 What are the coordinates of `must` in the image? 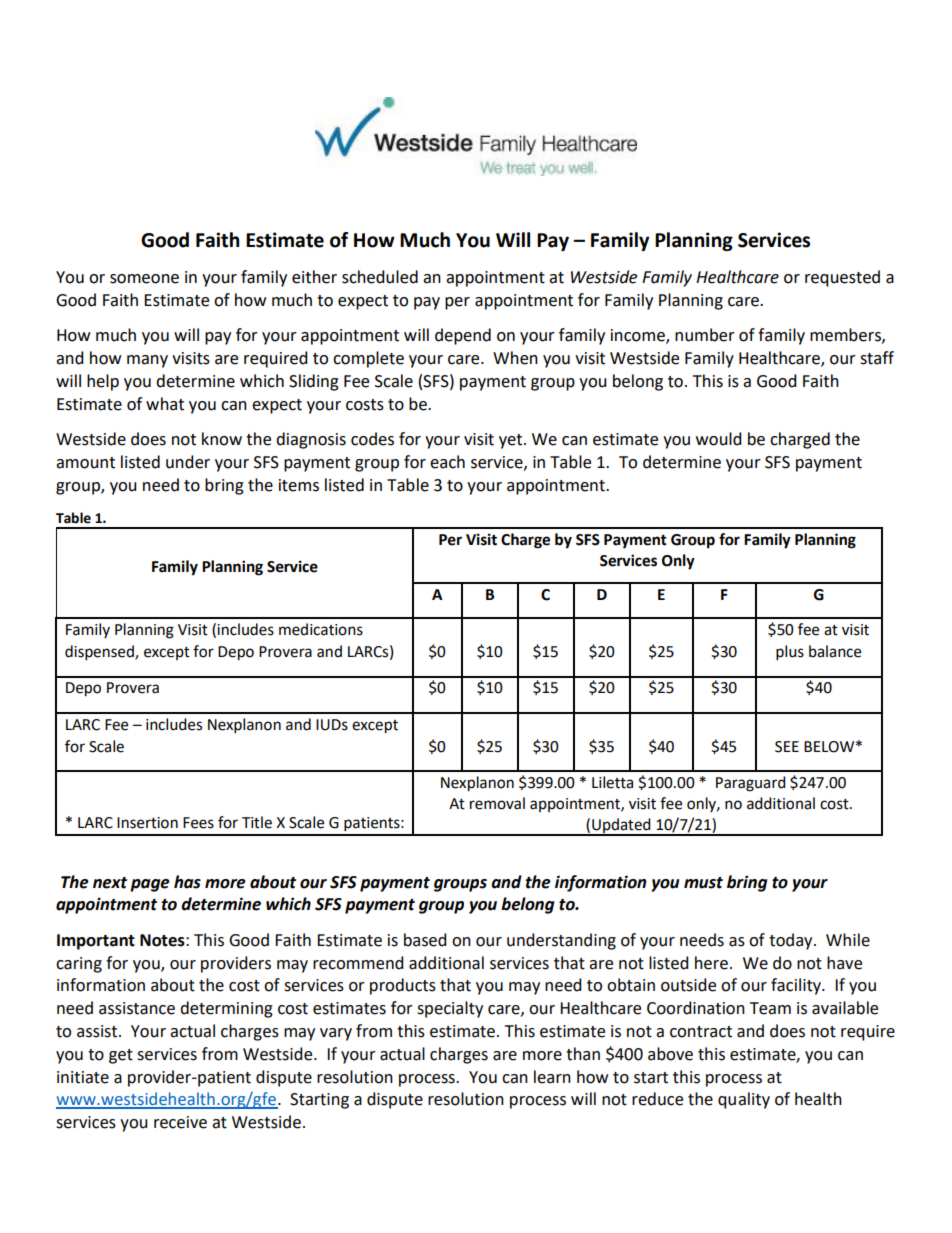 It's located at (703, 883).
